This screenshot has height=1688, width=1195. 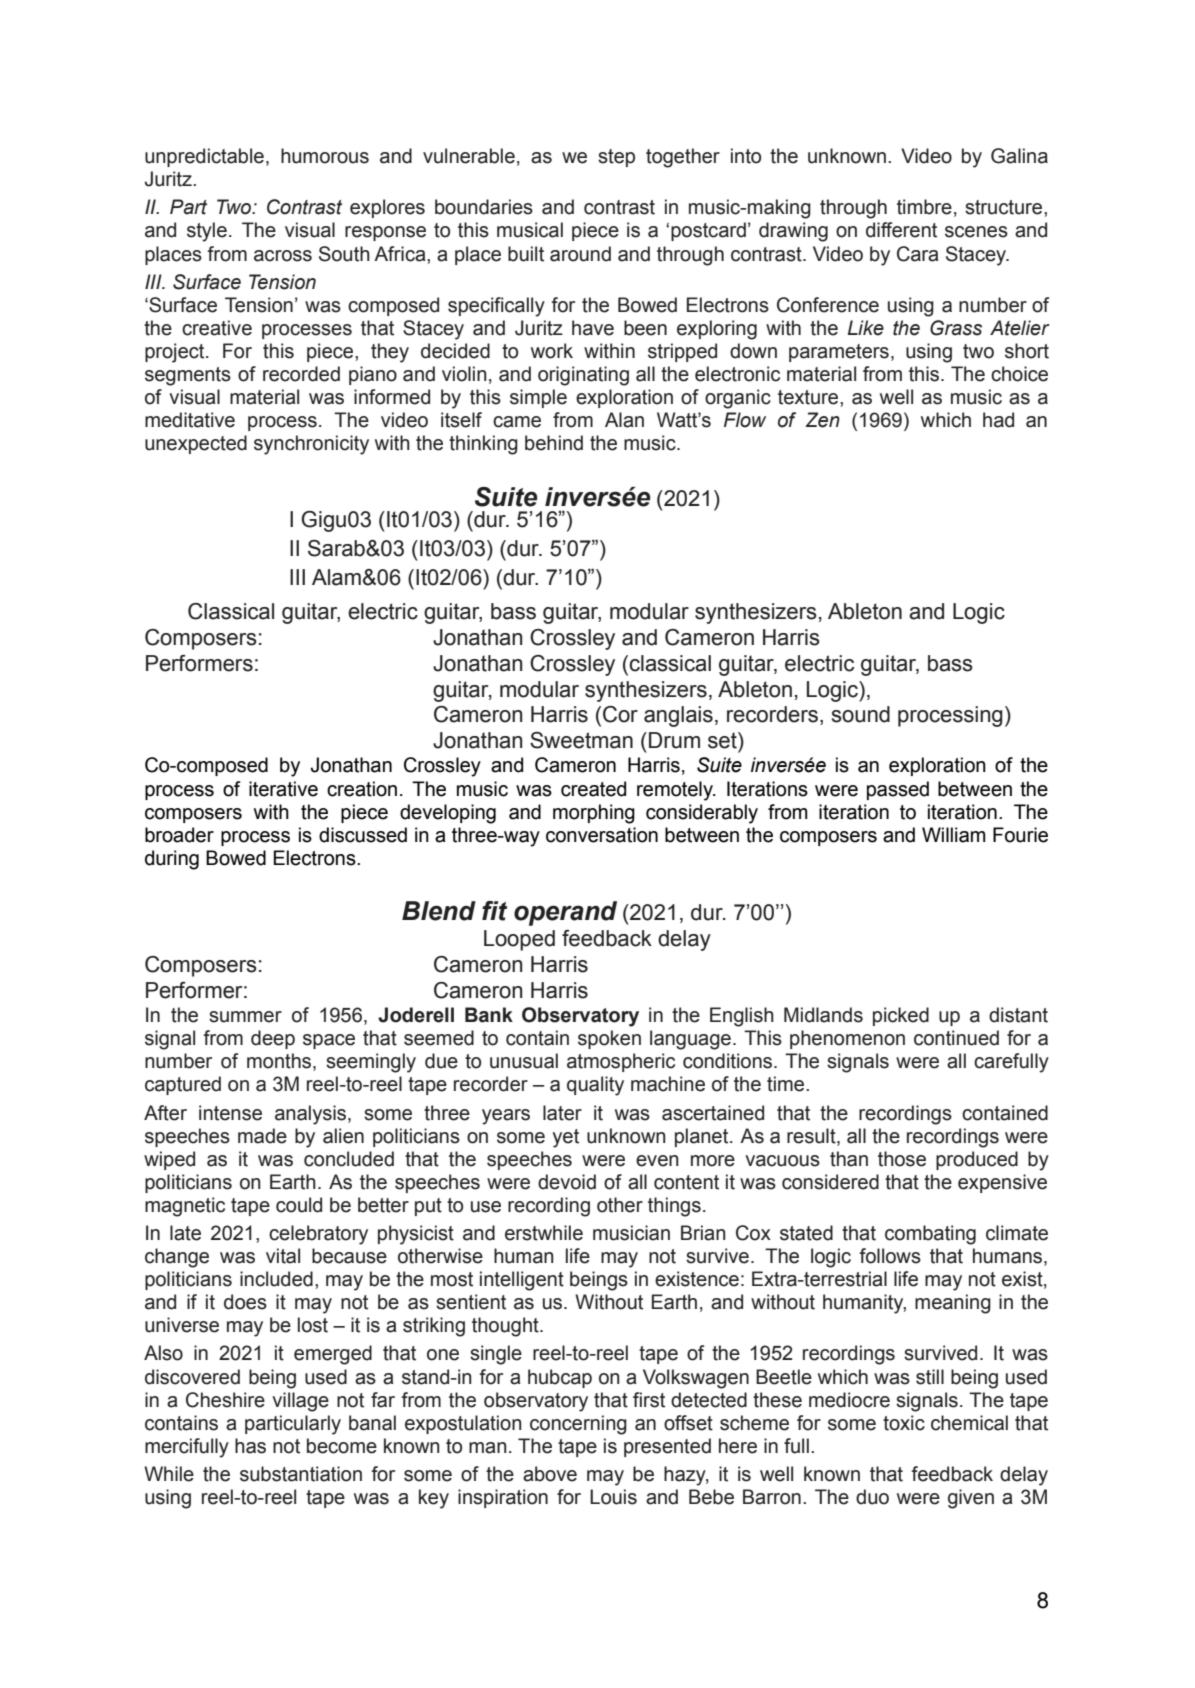 What do you see at coordinates (250, 1446) in the screenshot?
I see `has` at bounding box center [250, 1446].
